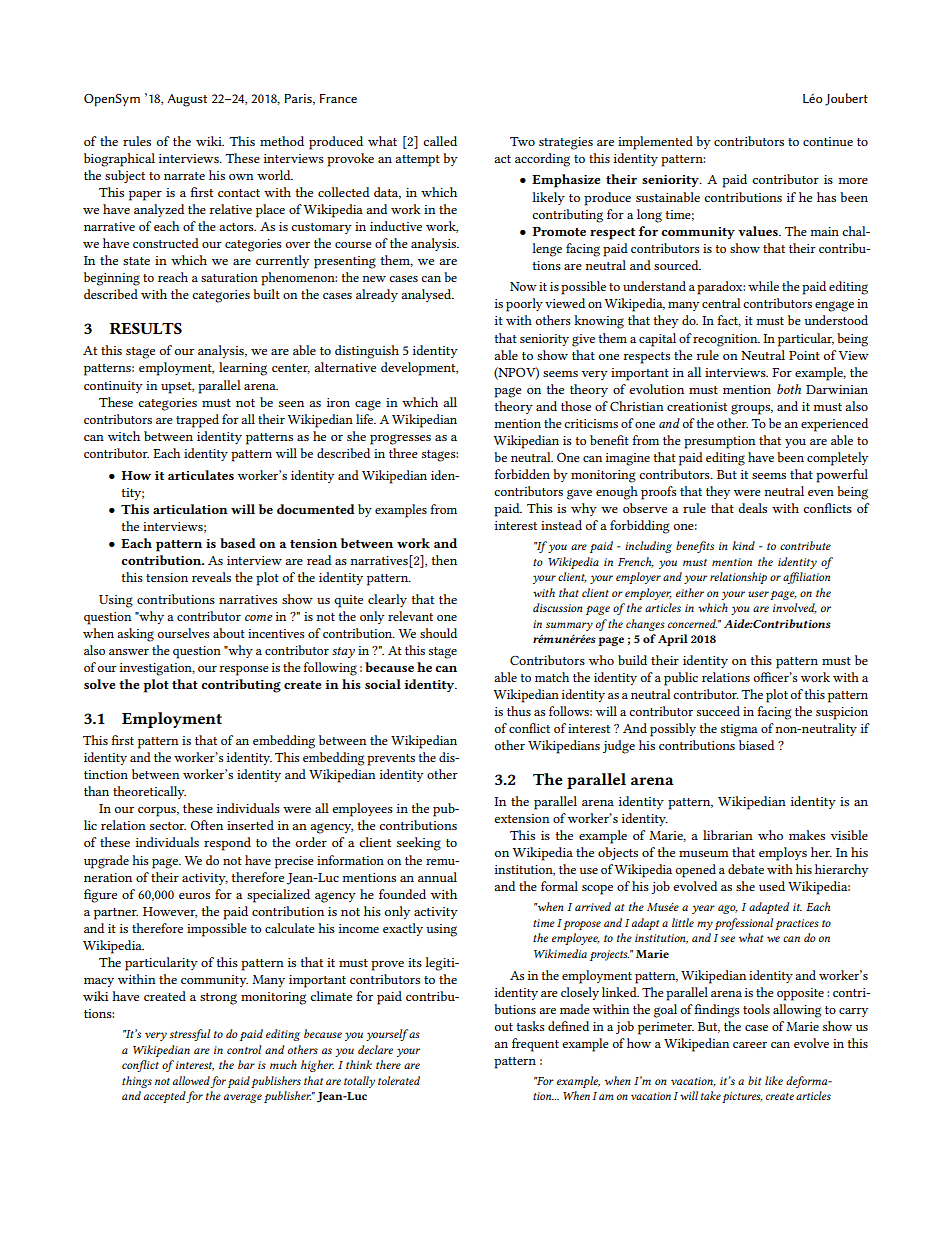  Describe the element at coordinates (758, 594) in the screenshot. I see `user` at that location.
